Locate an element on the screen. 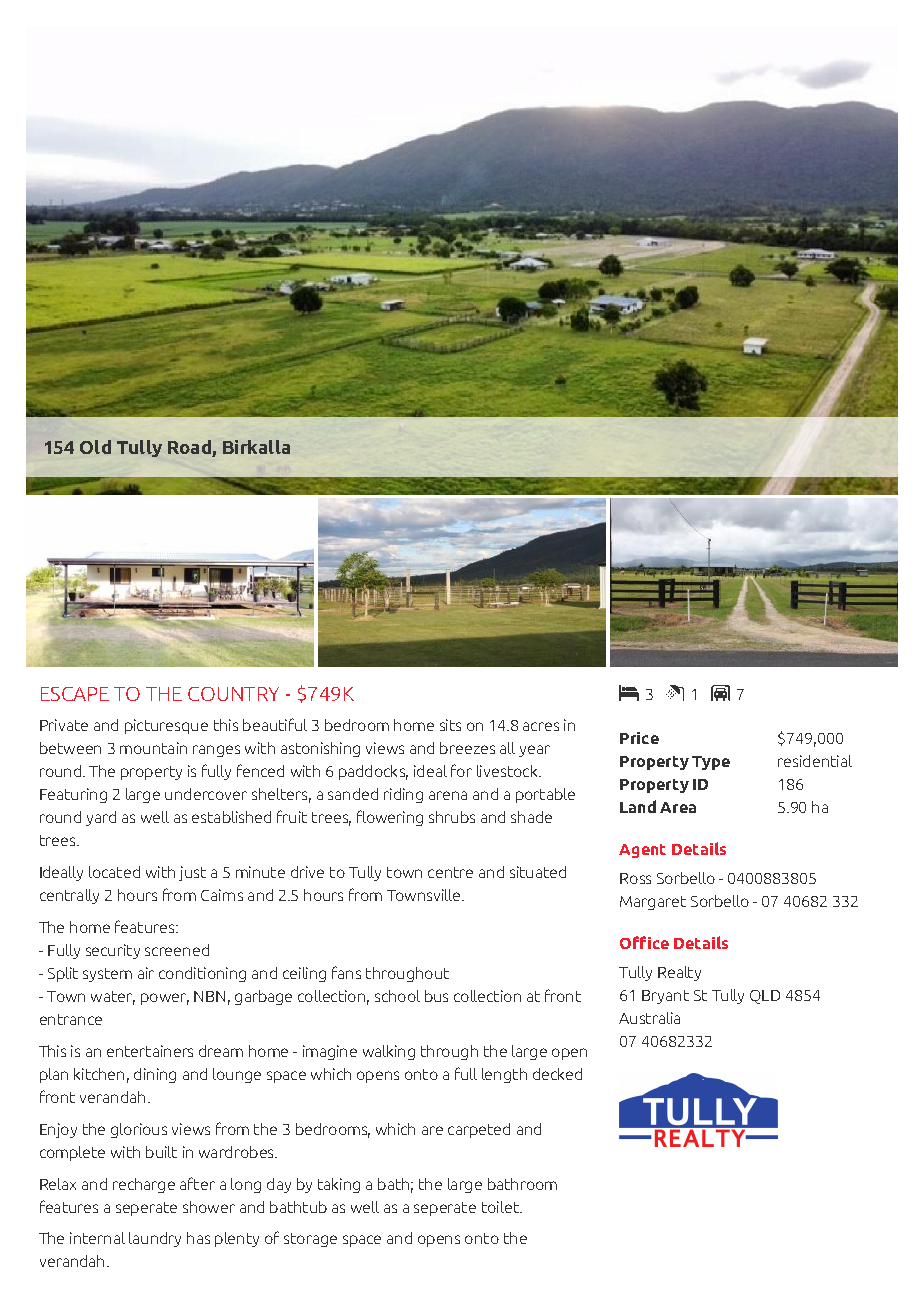 The image size is (924, 1303). sits is located at coordinates (450, 725).
